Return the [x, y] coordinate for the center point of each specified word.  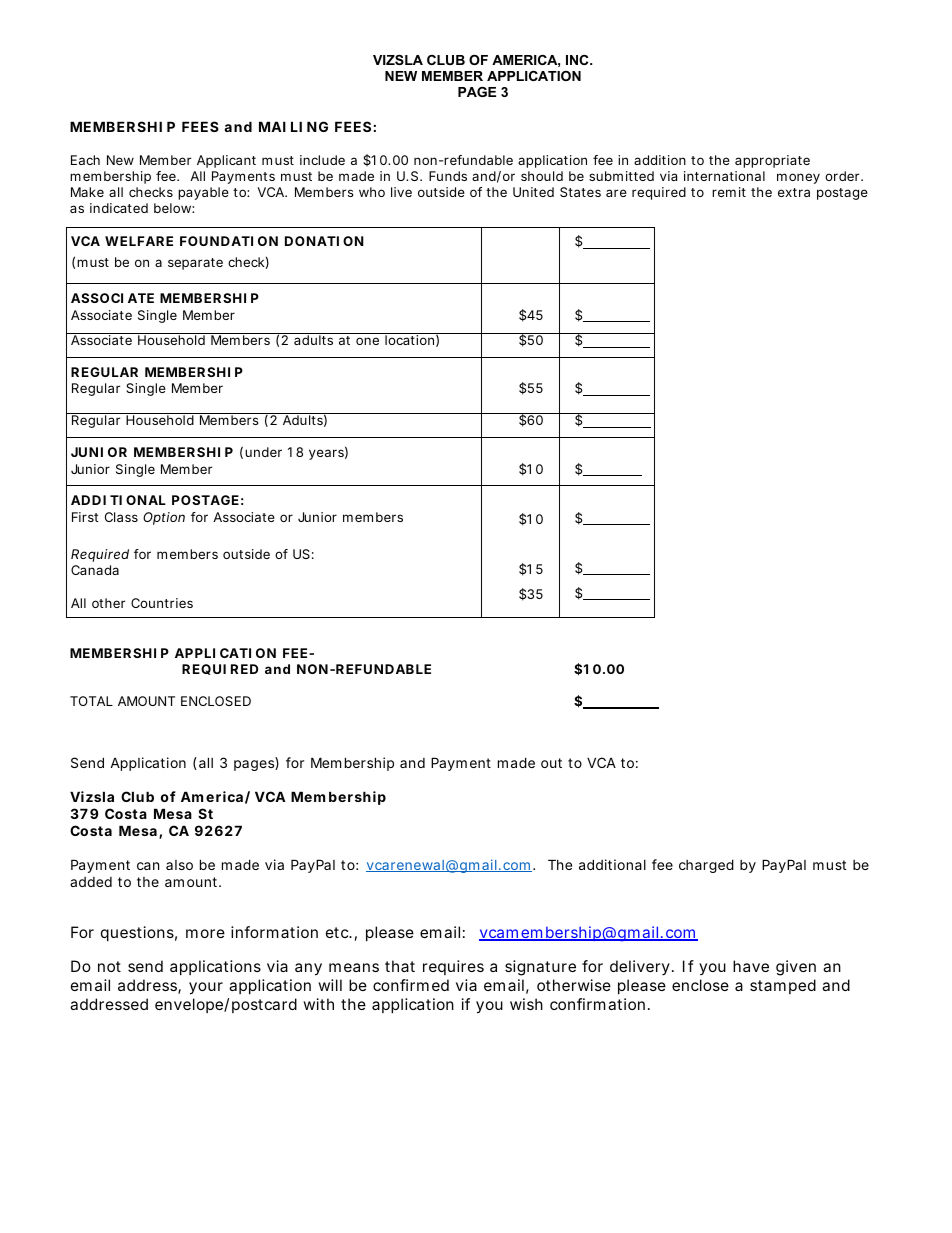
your [206, 988]
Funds [448, 176]
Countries [162, 603]
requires [453, 967]
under [263, 452]
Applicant [226, 161]
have [751, 966]
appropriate [772, 161]
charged [706, 866]
